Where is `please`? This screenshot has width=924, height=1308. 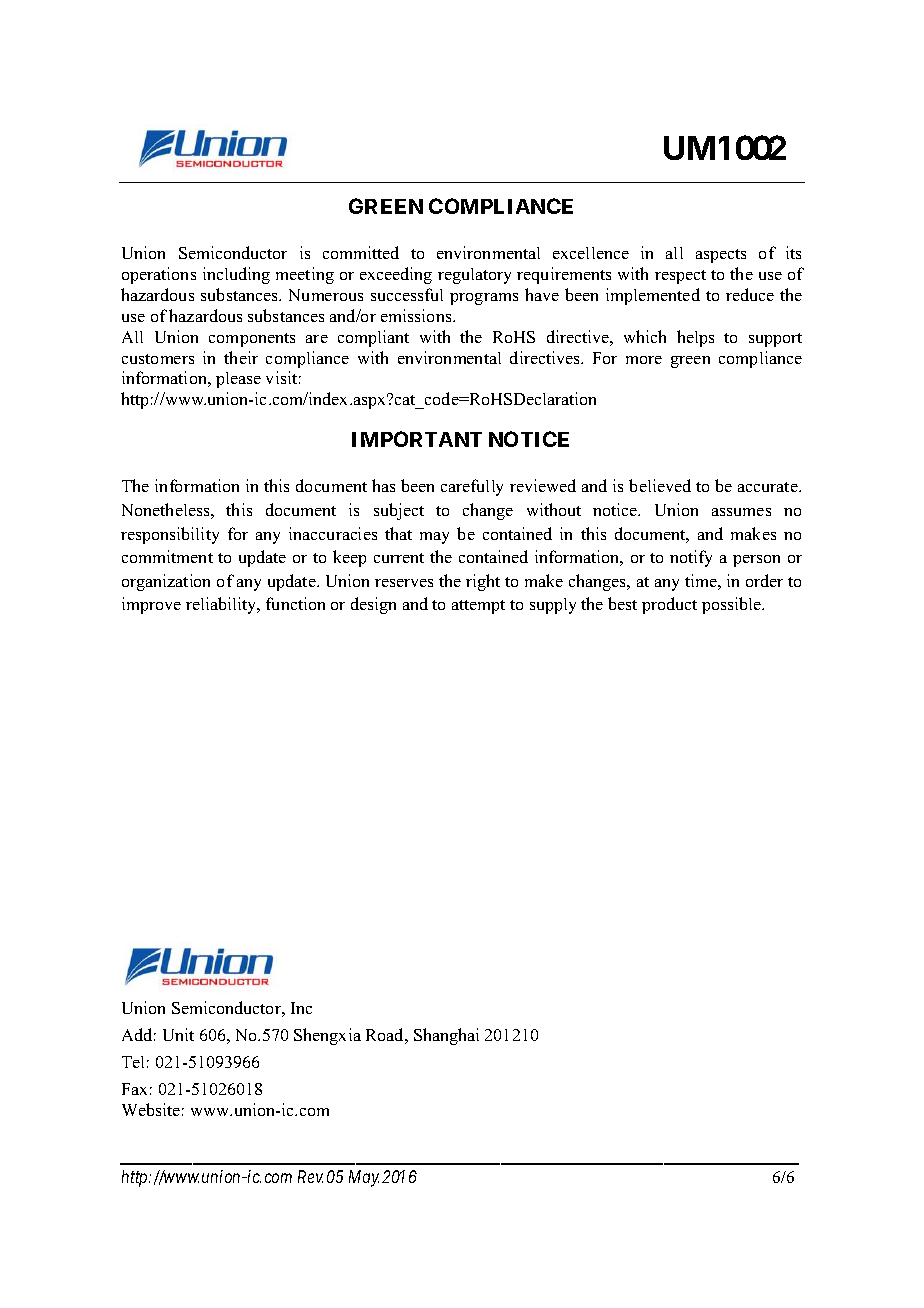
please is located at coordinates (238, 380).
